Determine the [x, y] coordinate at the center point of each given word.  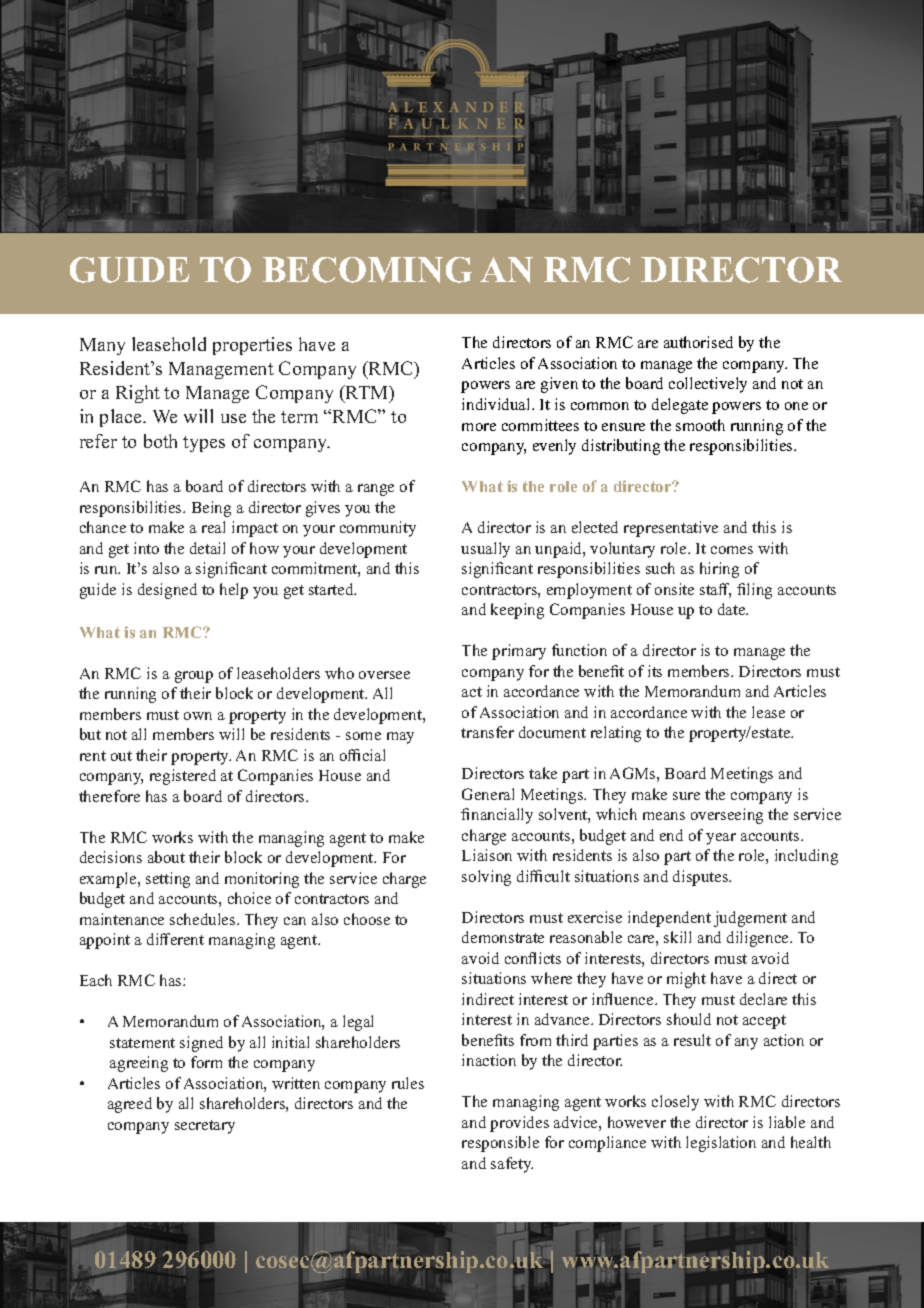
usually [485, 550]
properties [252, 346]
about [166, 857]
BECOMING [367, 270]
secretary [205, 1127]
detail [207, 548]
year [721, 839]
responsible [500, 1144]
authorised [698, 342]
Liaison [487, 855]
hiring [719, 570]
